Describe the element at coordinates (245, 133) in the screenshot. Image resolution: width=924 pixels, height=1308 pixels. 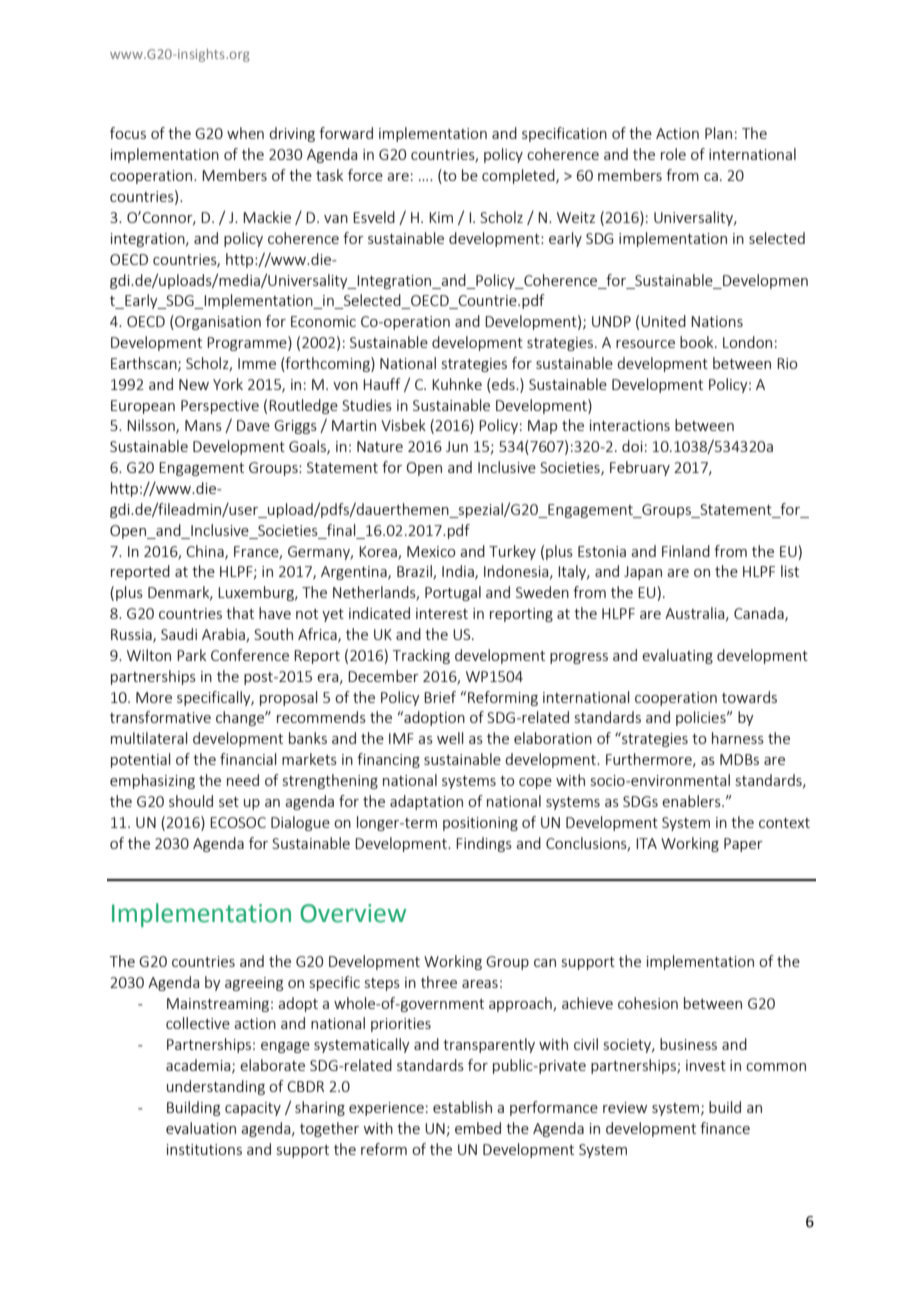
I see `when` at that location.
